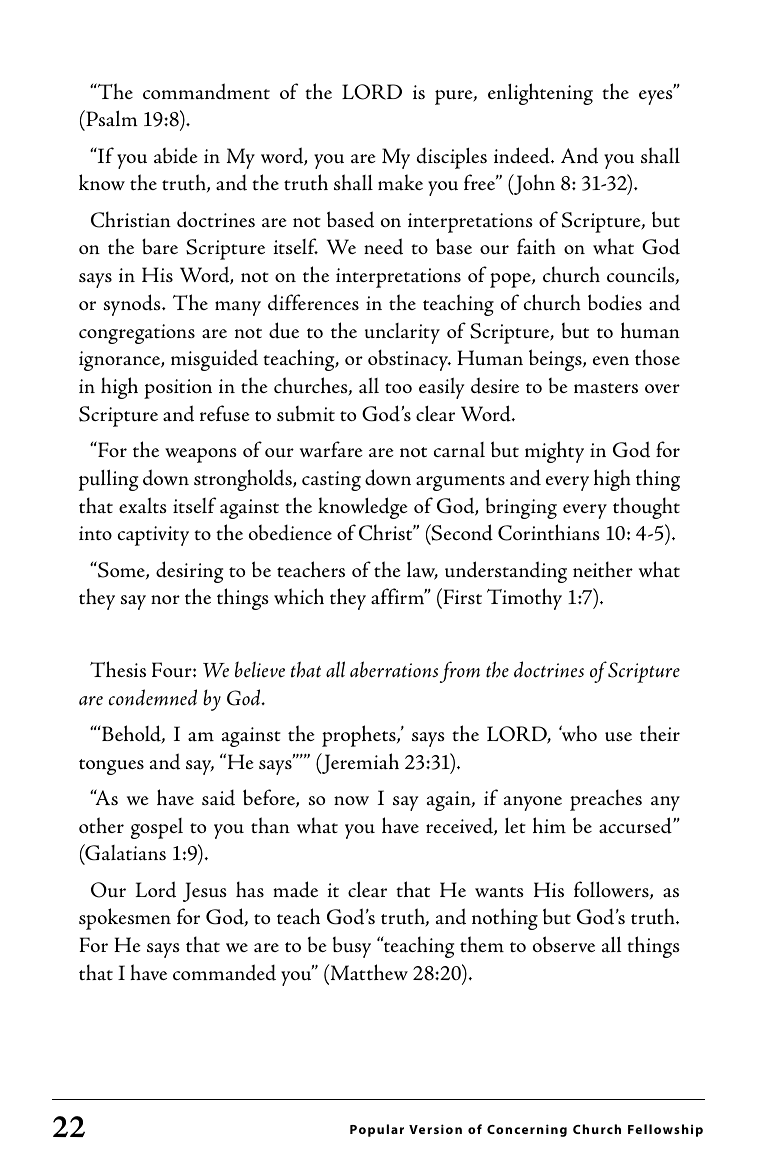  What do you see at coordinates (125, 919) in the screenshot?
I see `spokesmen` at bounding box center [125, 919].
